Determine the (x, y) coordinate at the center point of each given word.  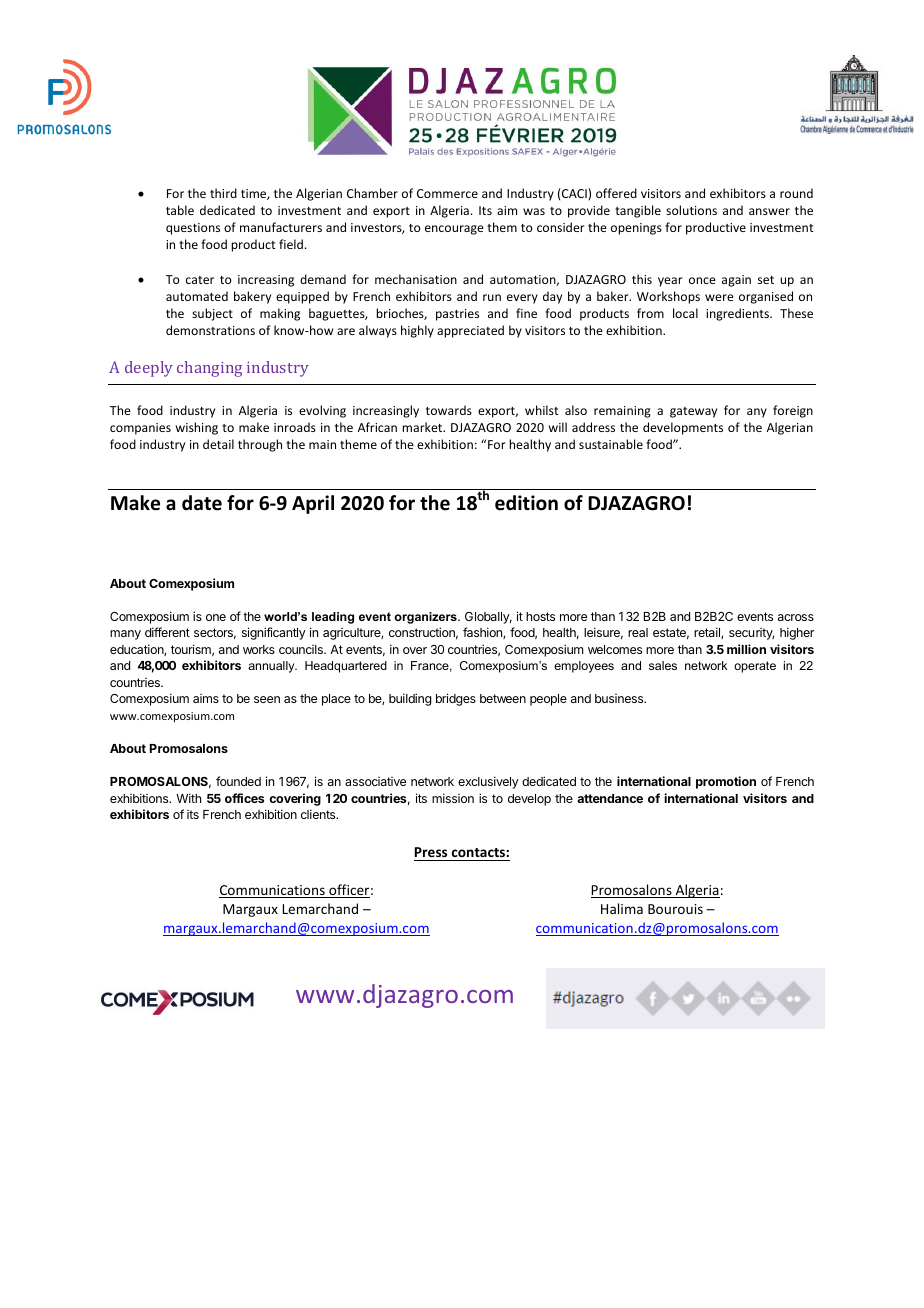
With (188, 798)
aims (206, 698)
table (180, 210)
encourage (454, 230)
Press (432, 854)
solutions (691, 210)
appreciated (470, 331)
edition (526, 503)
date (202, 503)
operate (755, 667)
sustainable (611, 444)
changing (209, 369)
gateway (693, 412)
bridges (456, 699)
